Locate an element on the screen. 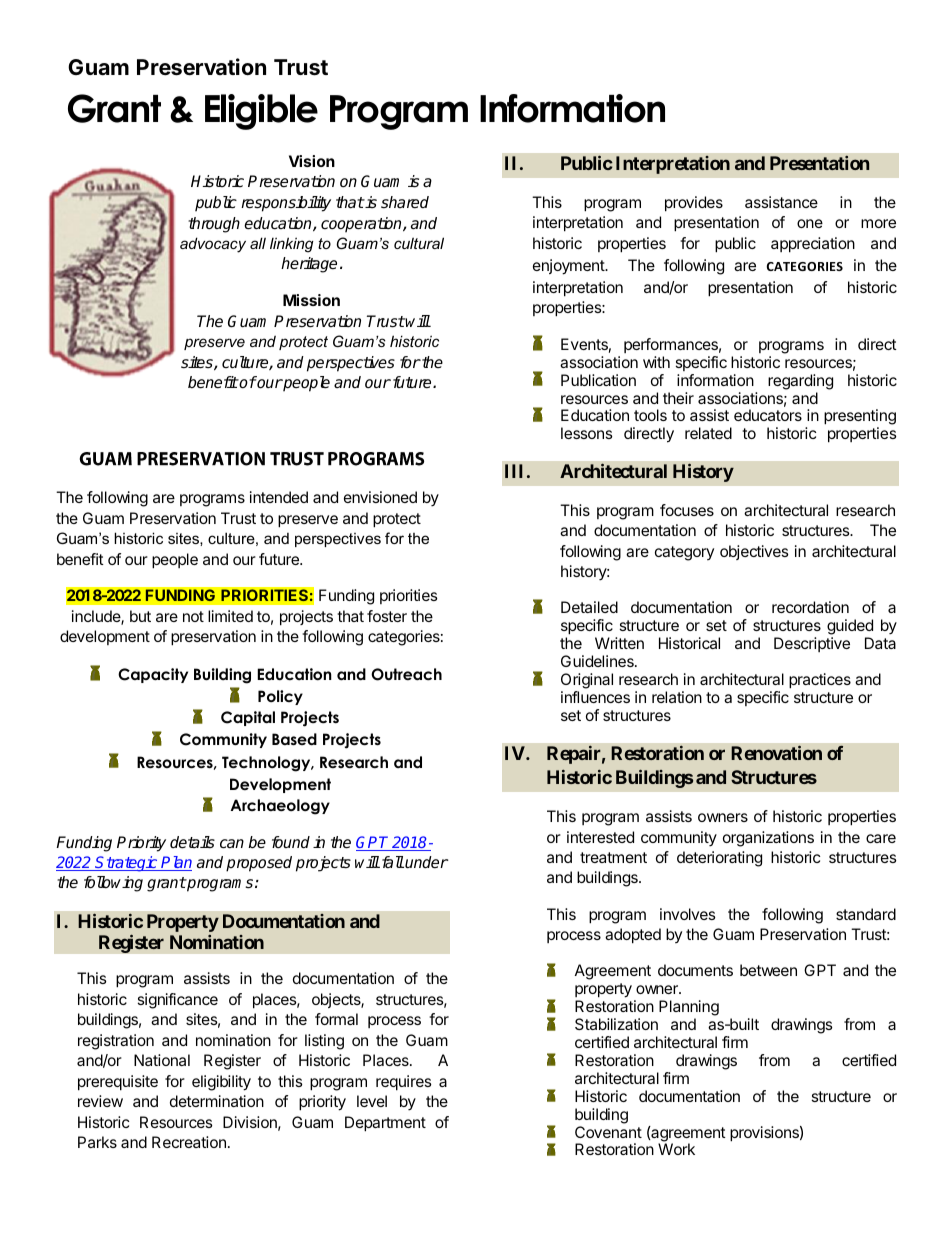  intended is located at coordinates (279, 497).
